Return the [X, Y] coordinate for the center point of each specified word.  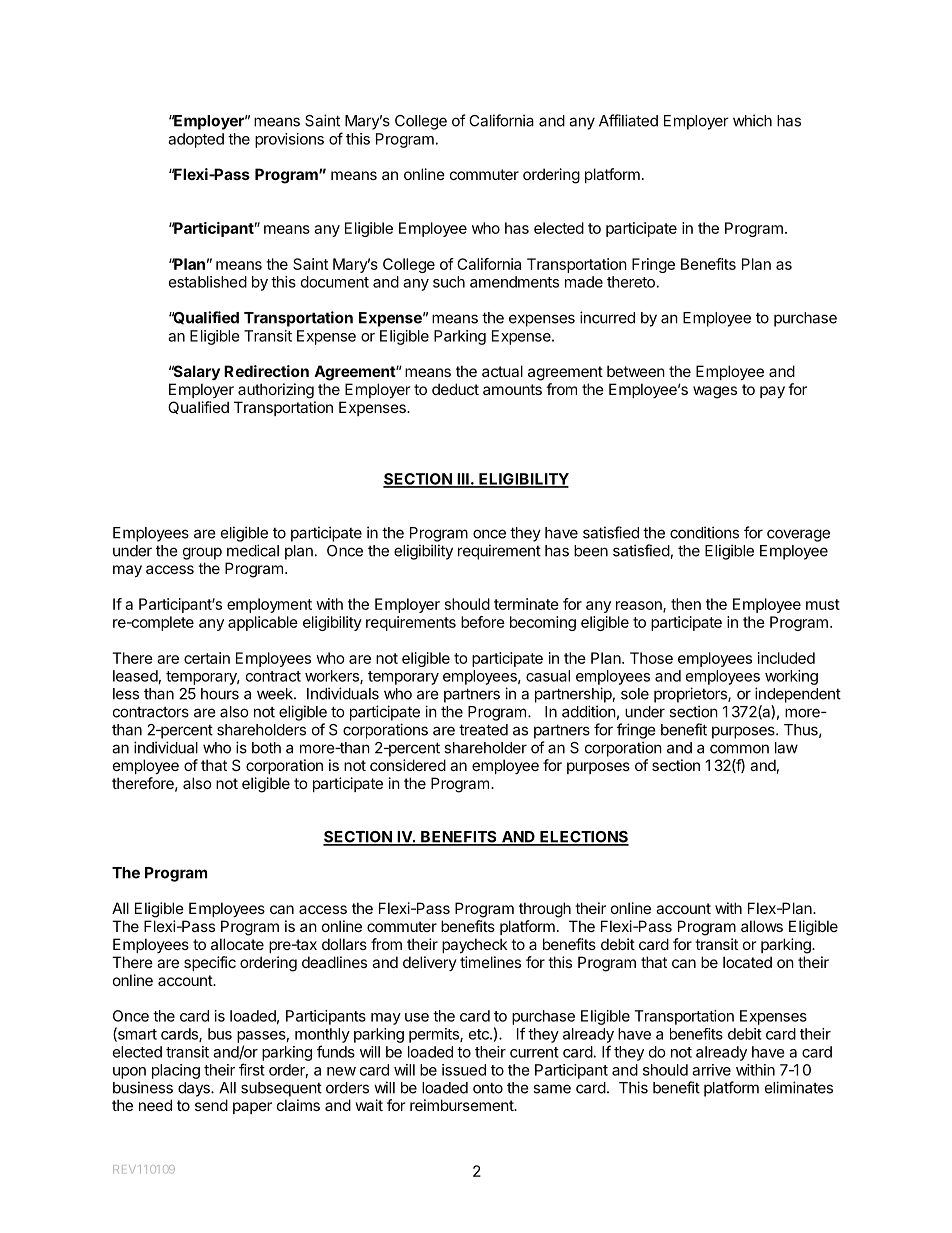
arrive [711, 1070]
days [195, 1089]
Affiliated [628, 120]
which [752, 120]
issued [464, 1070]
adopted [196, 140]
